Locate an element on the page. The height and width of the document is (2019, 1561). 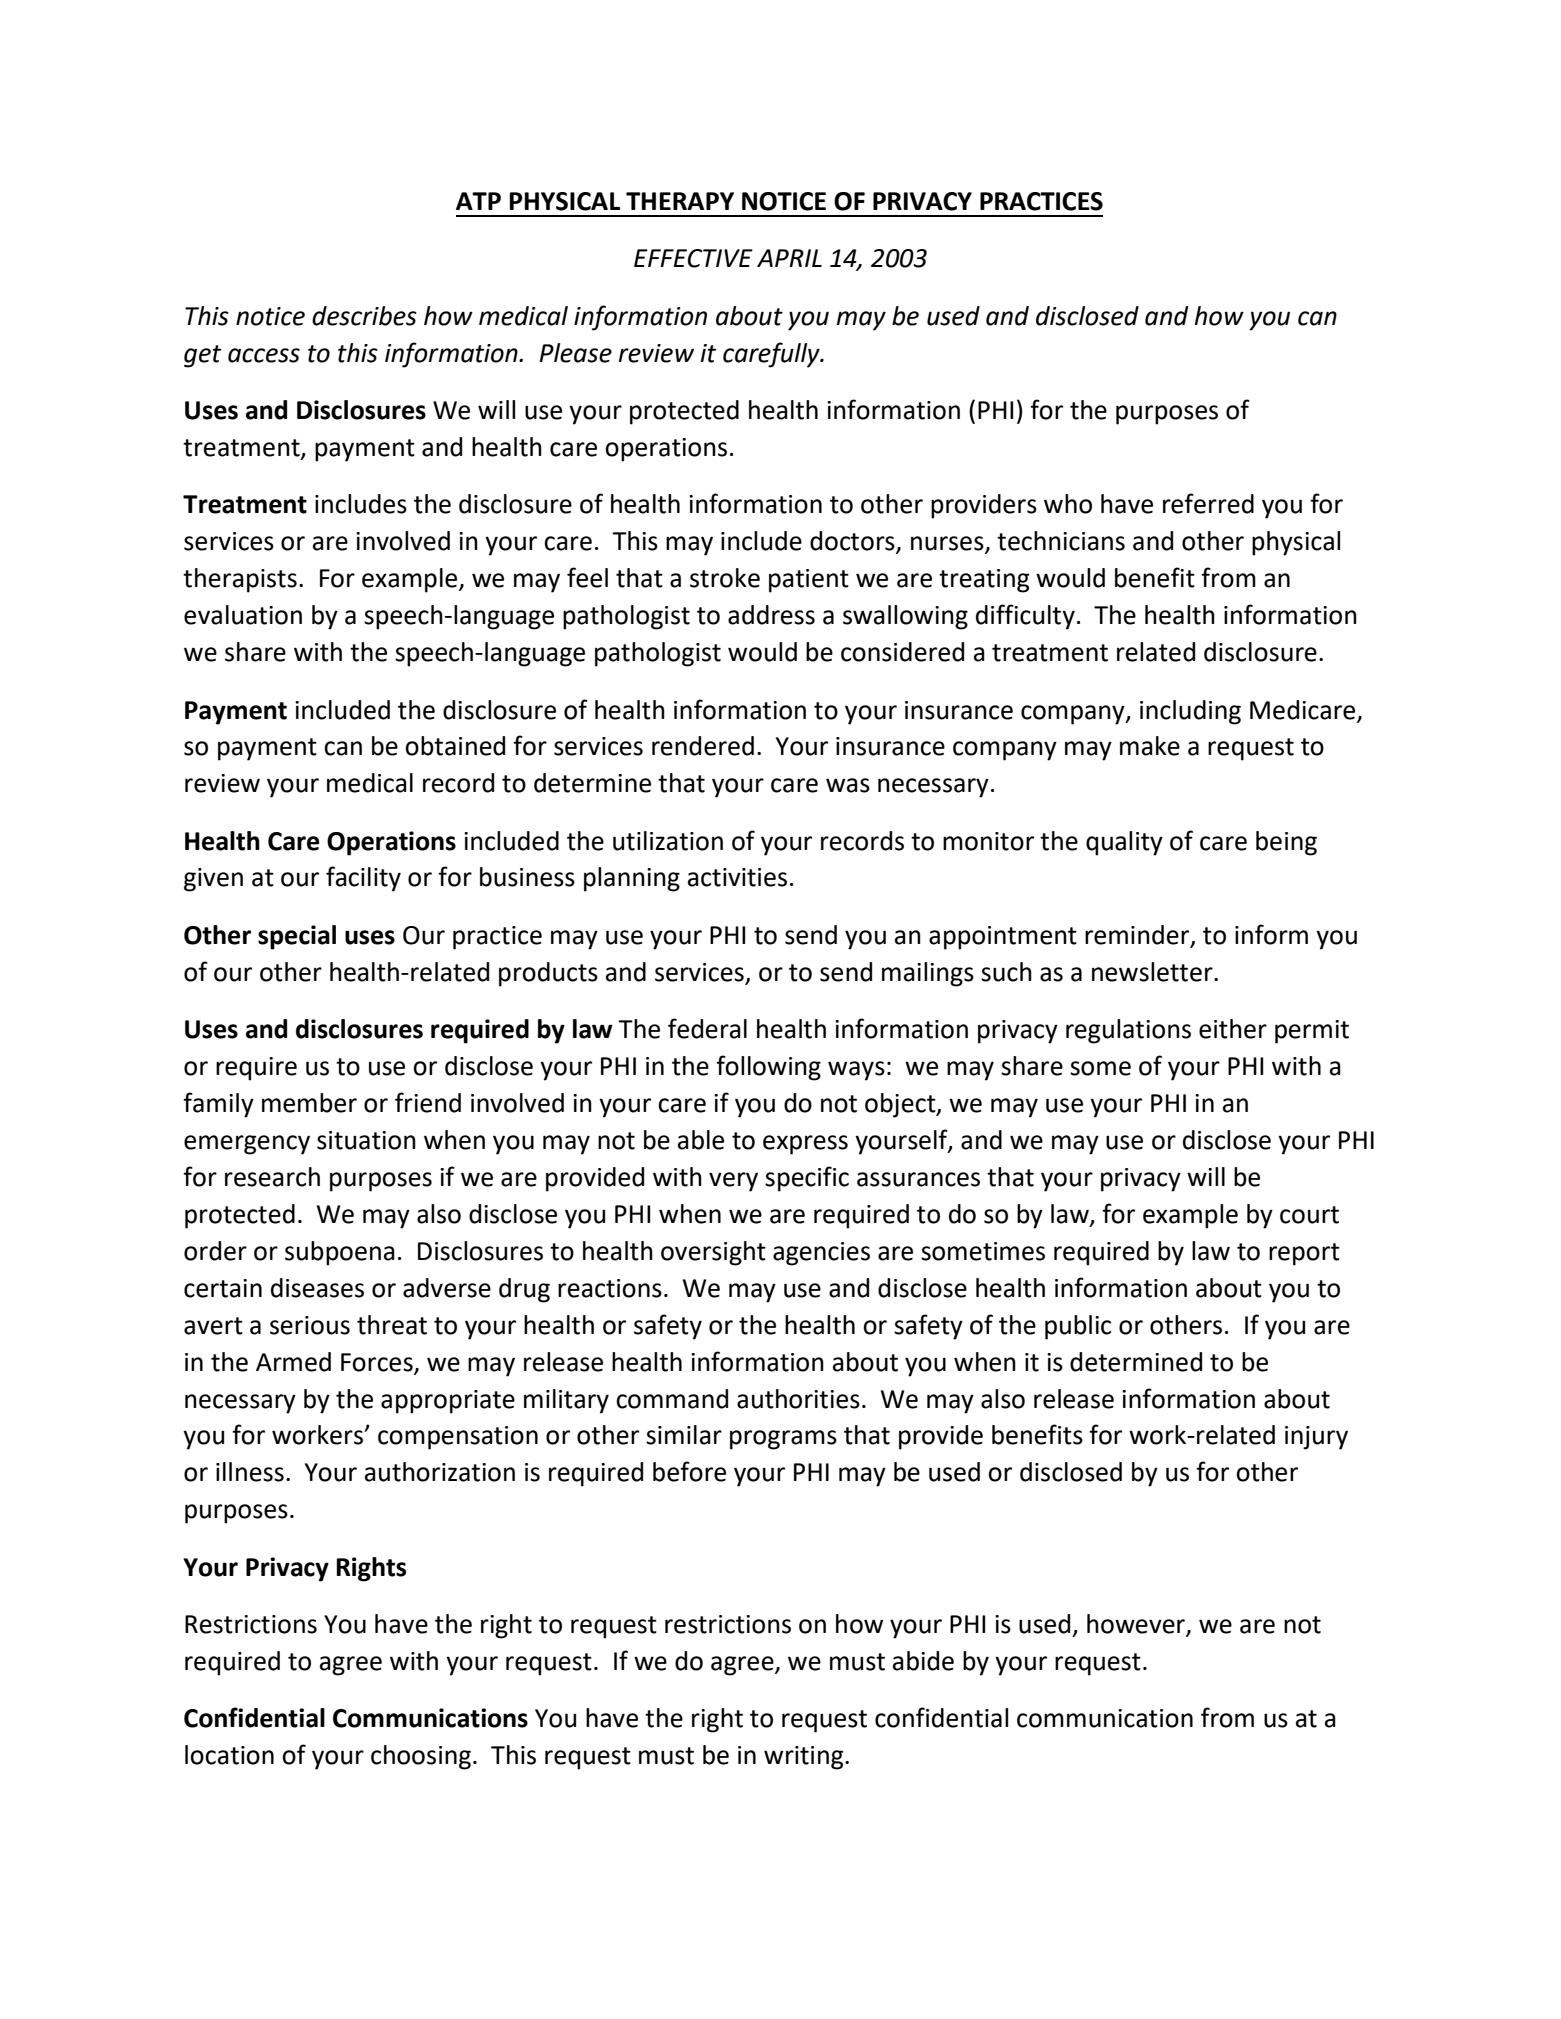
subpoena is located at coordinates (340, 1253).
